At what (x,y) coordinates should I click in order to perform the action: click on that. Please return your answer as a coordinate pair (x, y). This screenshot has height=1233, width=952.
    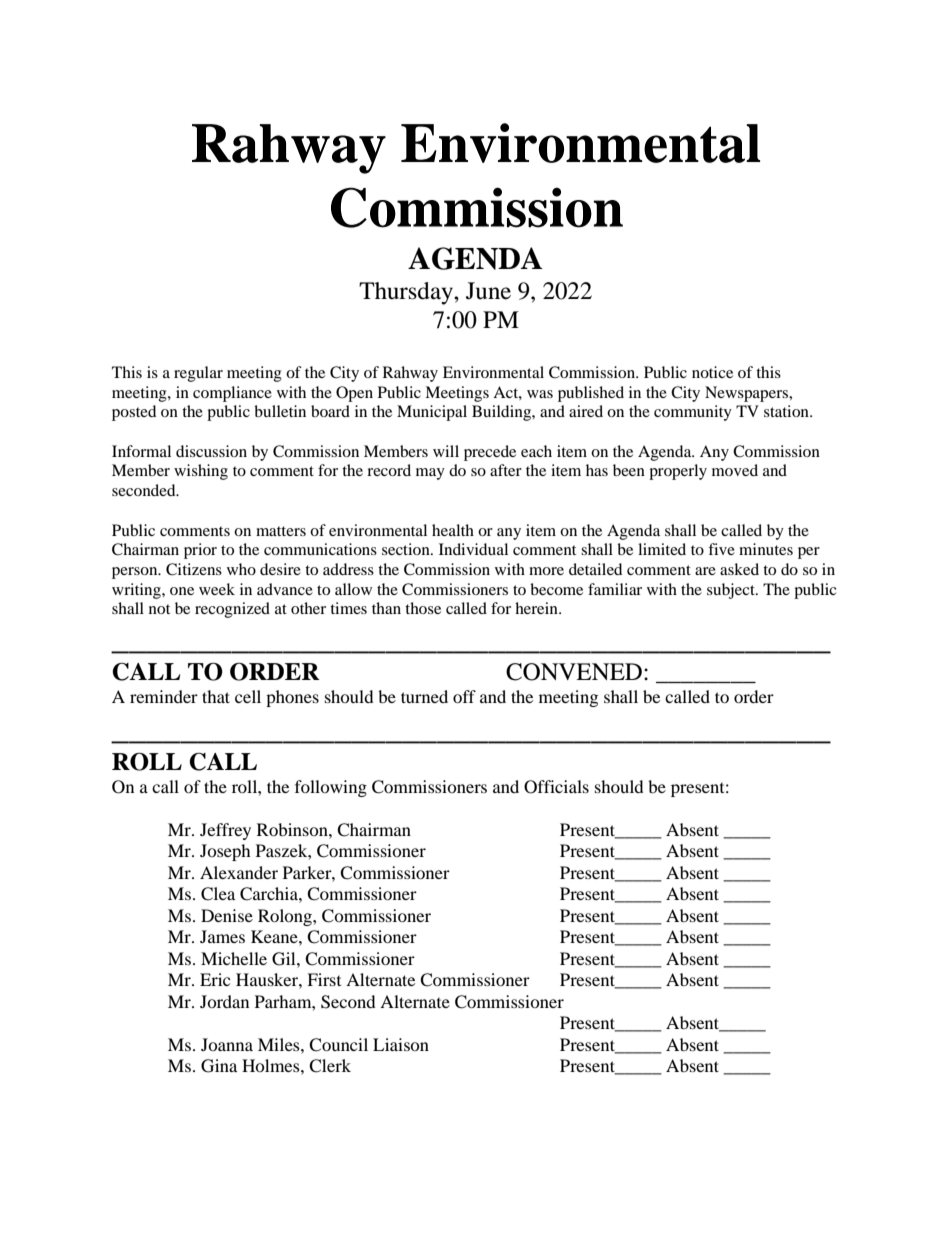
    Looking at the image, I should click on (216, 696).
